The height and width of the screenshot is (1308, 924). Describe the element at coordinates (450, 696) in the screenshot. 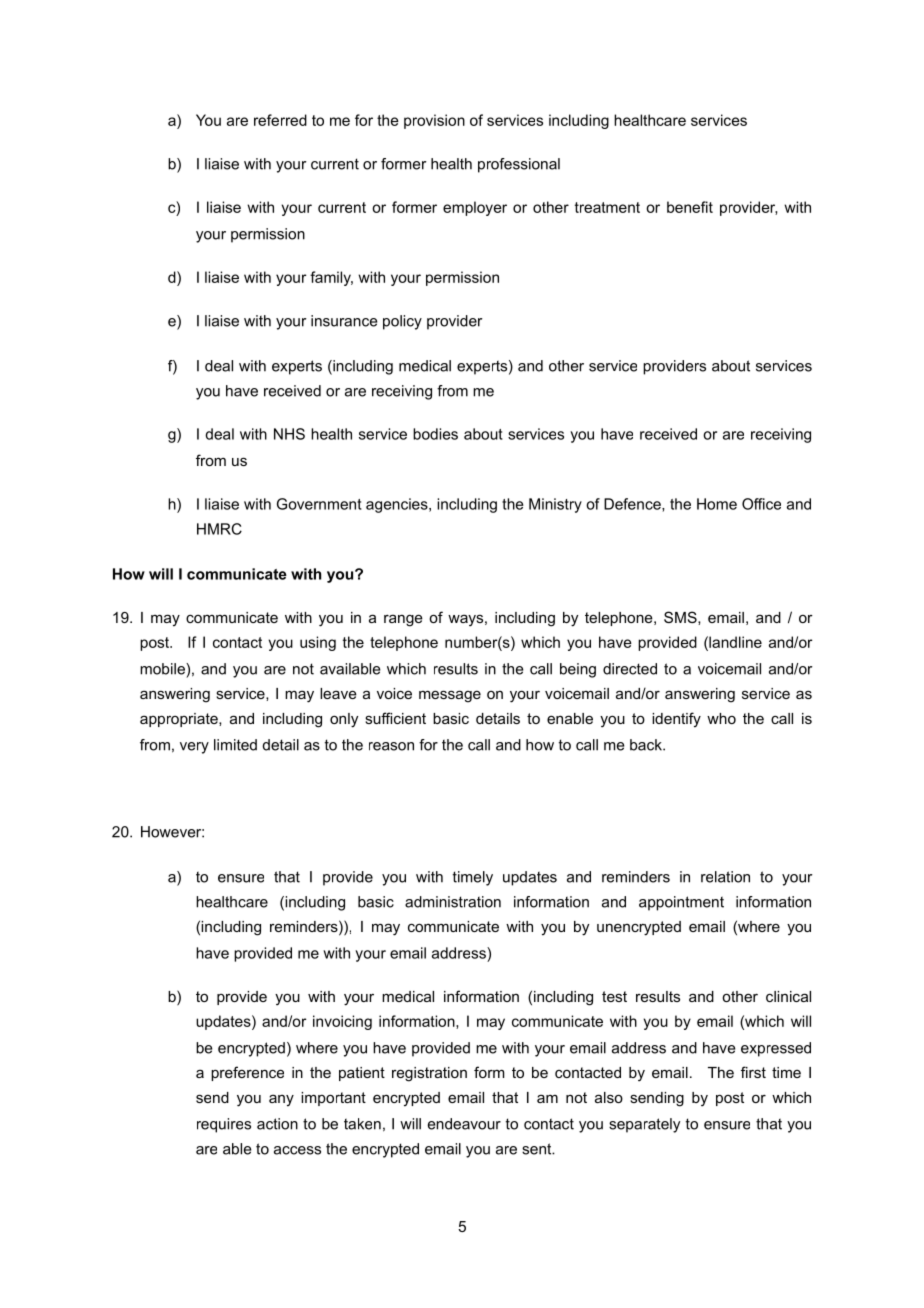

I see `message` at that location.
